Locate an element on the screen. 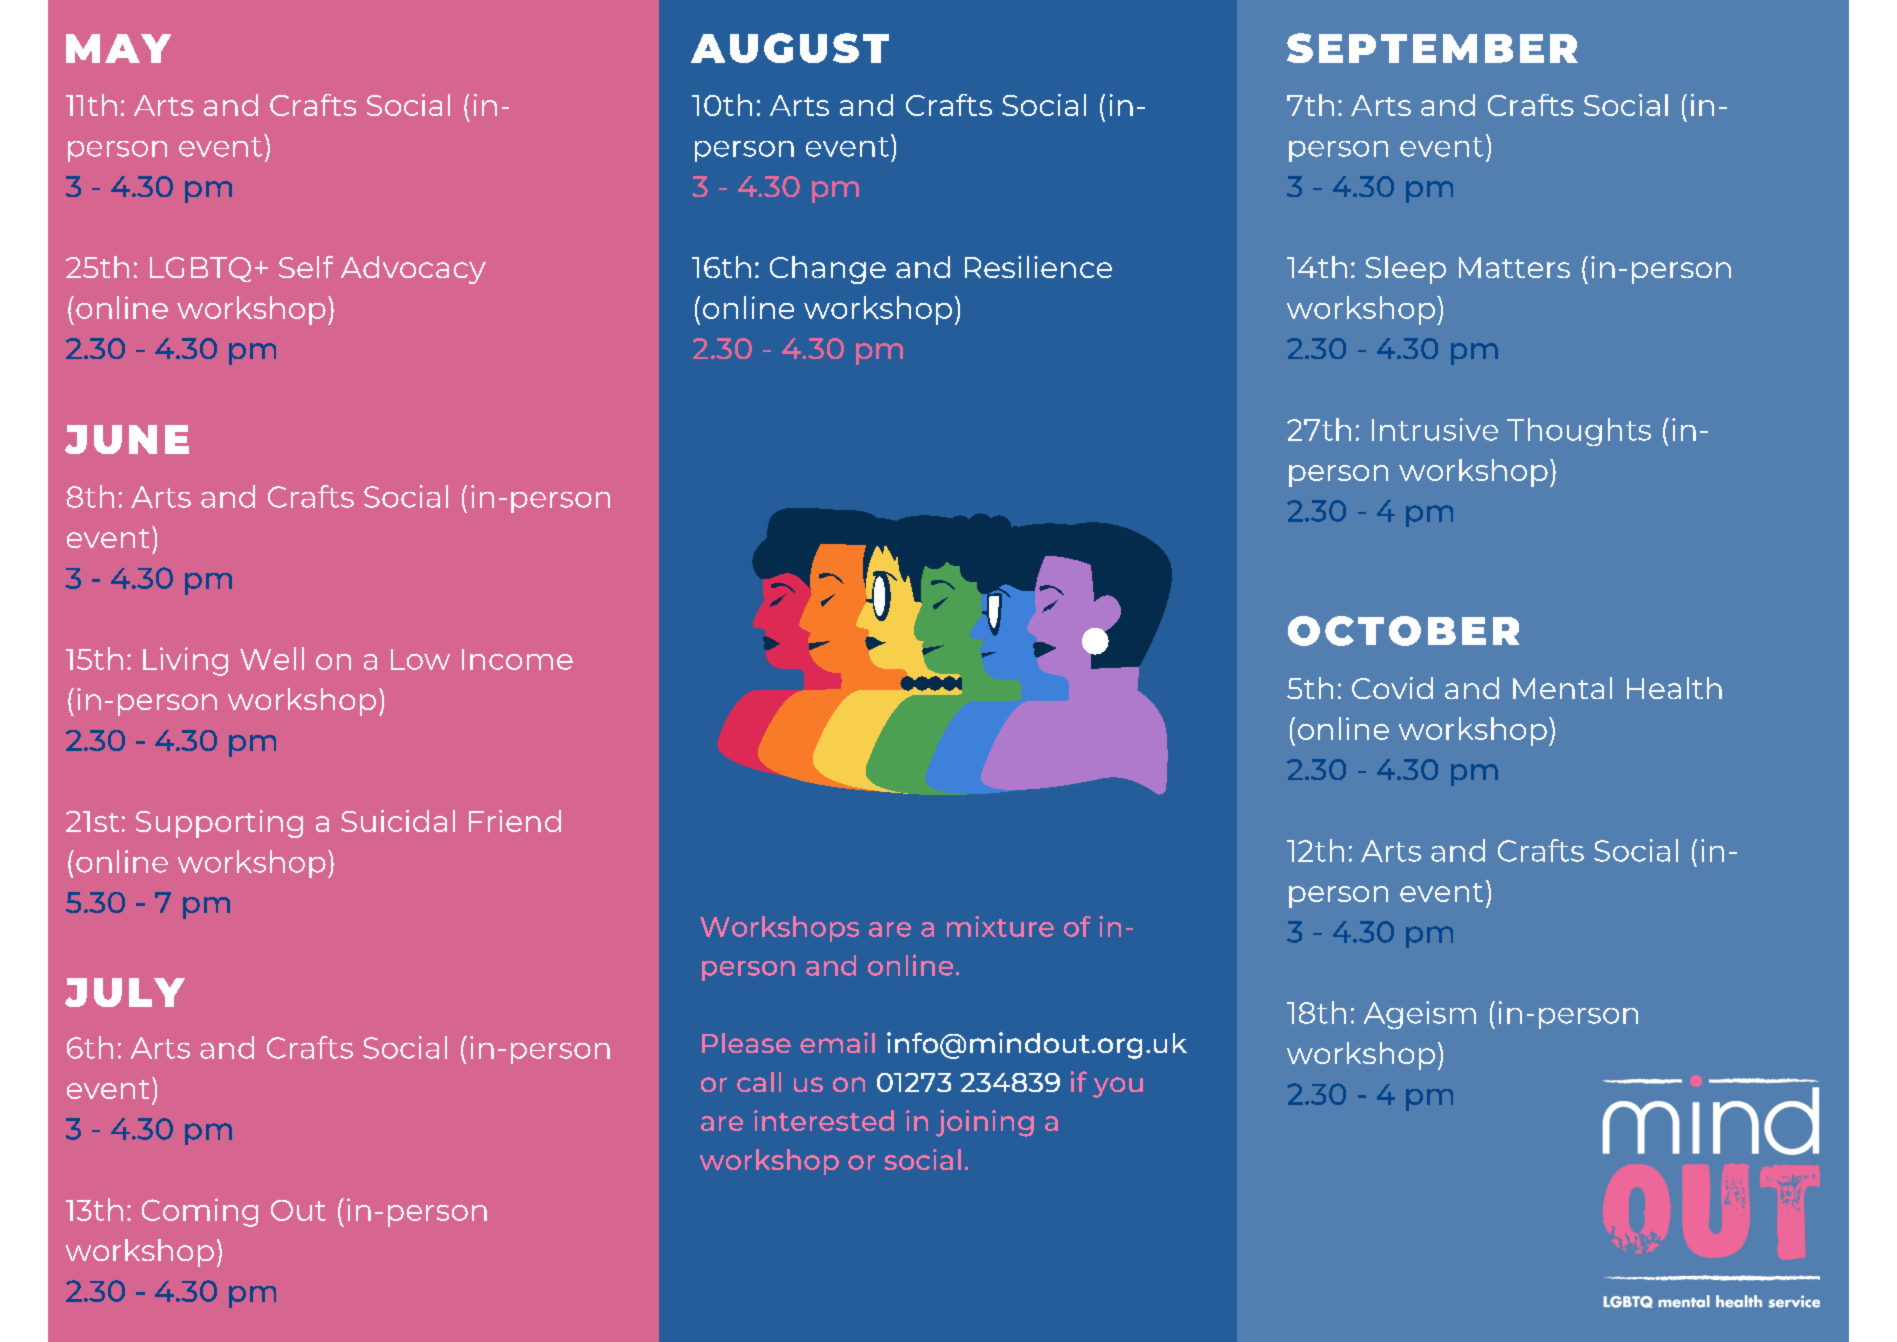 The height and width of the screenshot is (1342, 1897). mixture is located at coordinates (1000, 926).
